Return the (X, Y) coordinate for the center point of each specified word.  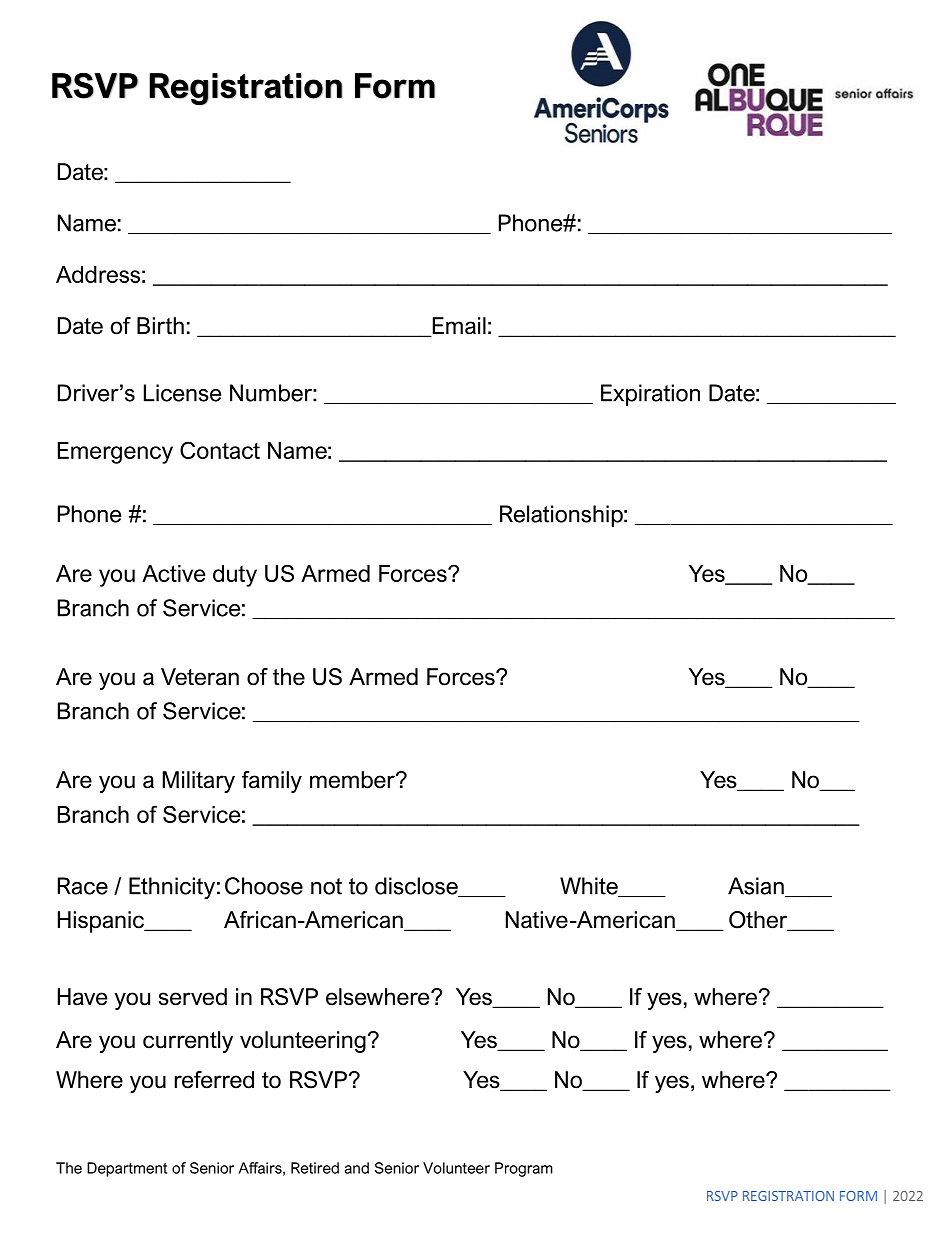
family (272, 782)
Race (83, 886)
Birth (160, 325)
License (182, 393)
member (353, 780)
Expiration (650, 395)
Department (127, 1169)
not (326, 886)
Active (174, 573)
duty (235, 576)
